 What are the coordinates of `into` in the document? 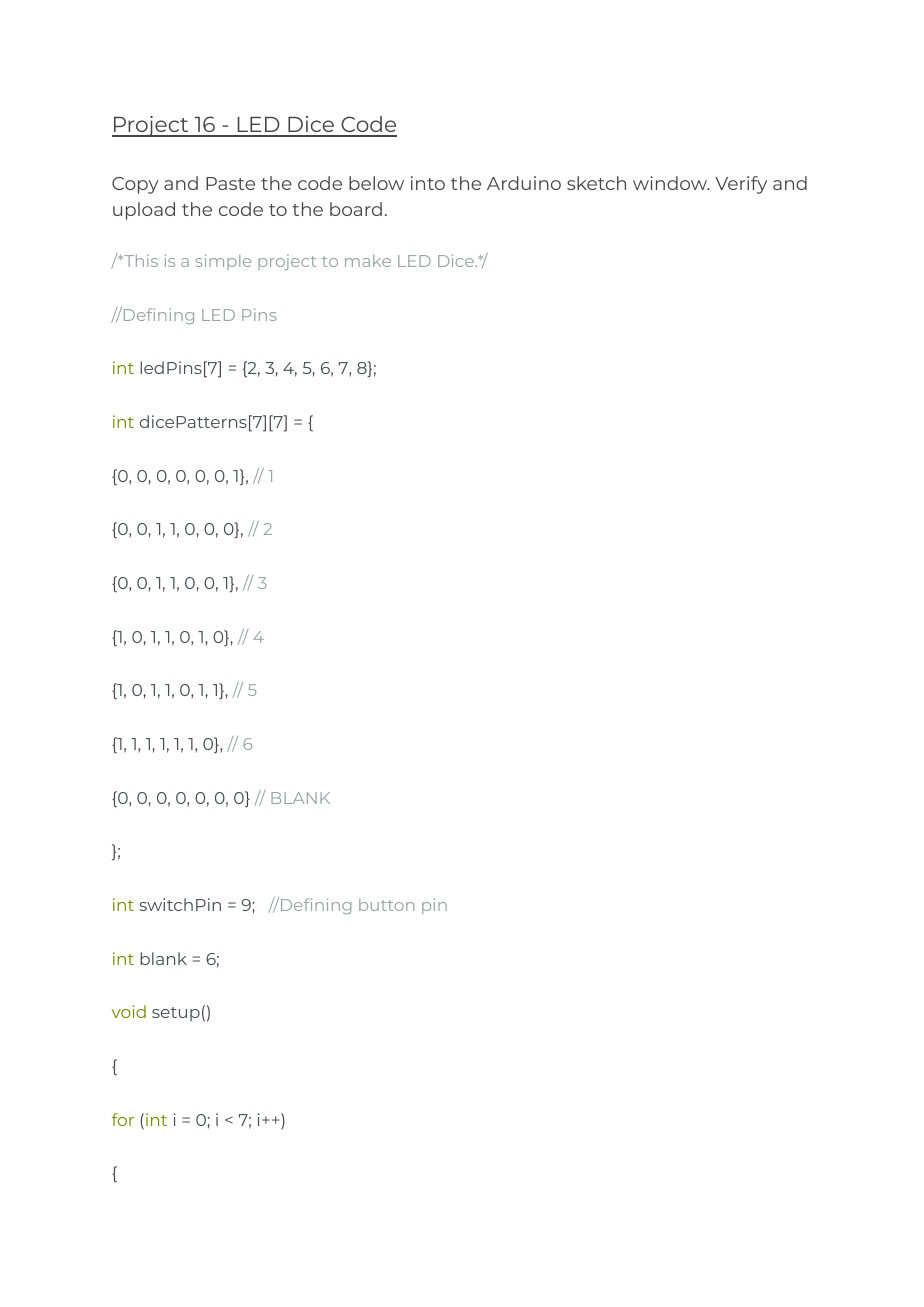 It's located at (428, 183).
